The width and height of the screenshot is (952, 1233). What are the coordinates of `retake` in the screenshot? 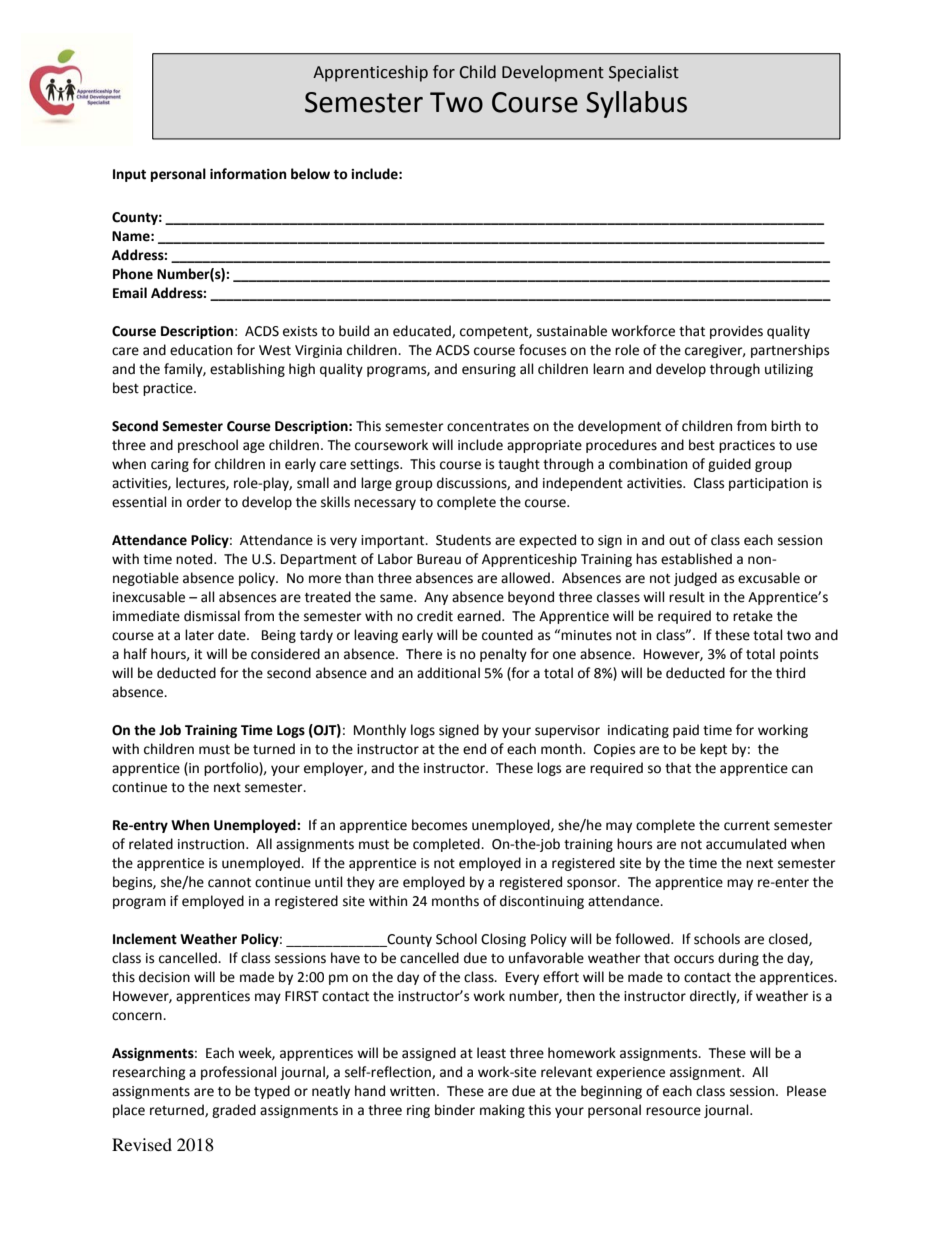 It's located at (753, 616).
